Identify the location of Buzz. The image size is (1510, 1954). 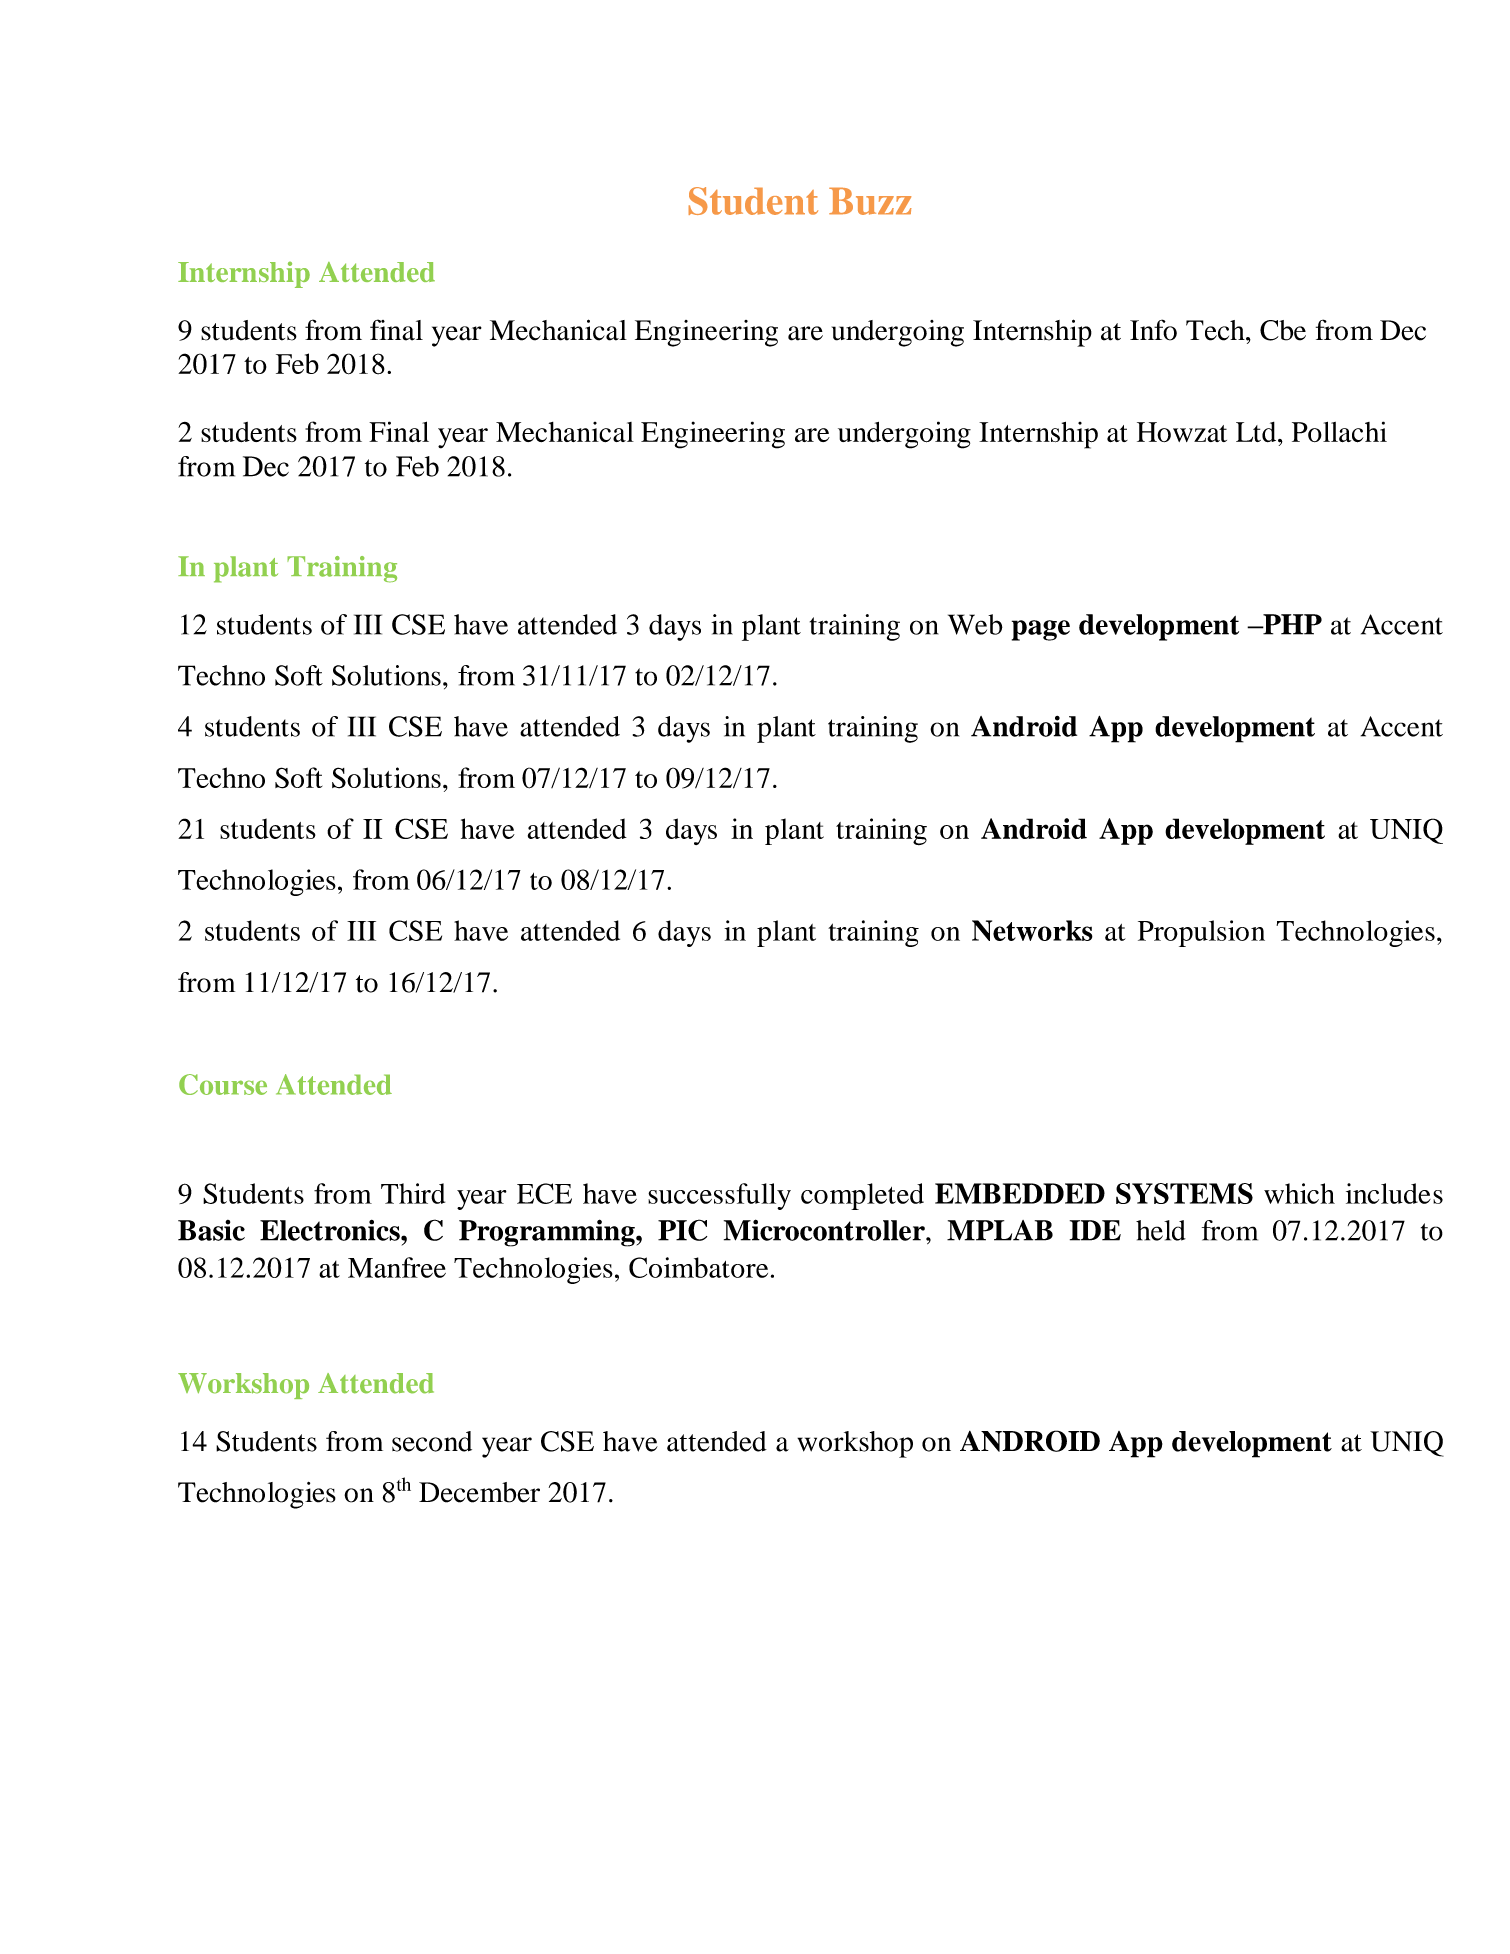
(870, 201).
